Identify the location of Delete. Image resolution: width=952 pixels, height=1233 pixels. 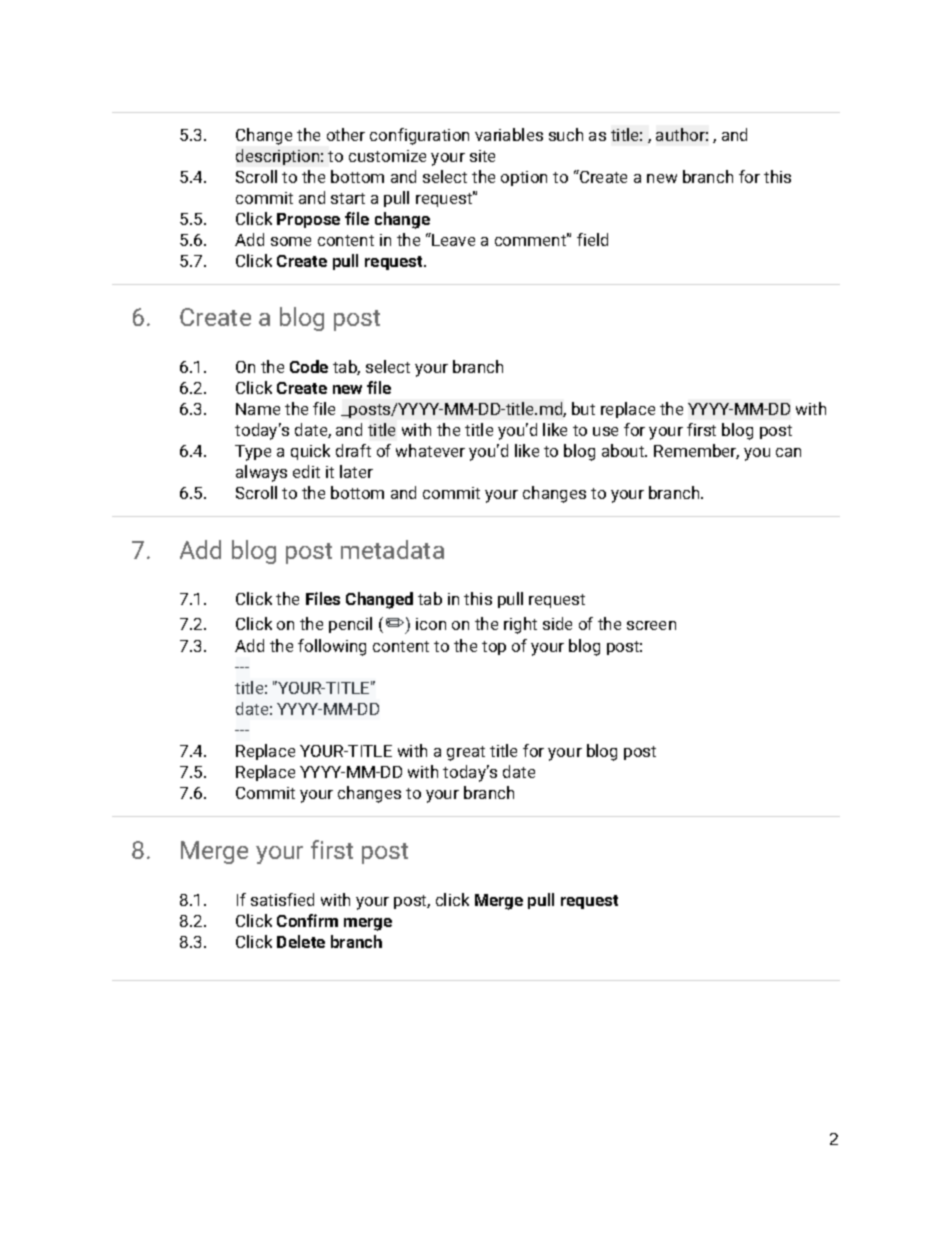
(301, 941).
